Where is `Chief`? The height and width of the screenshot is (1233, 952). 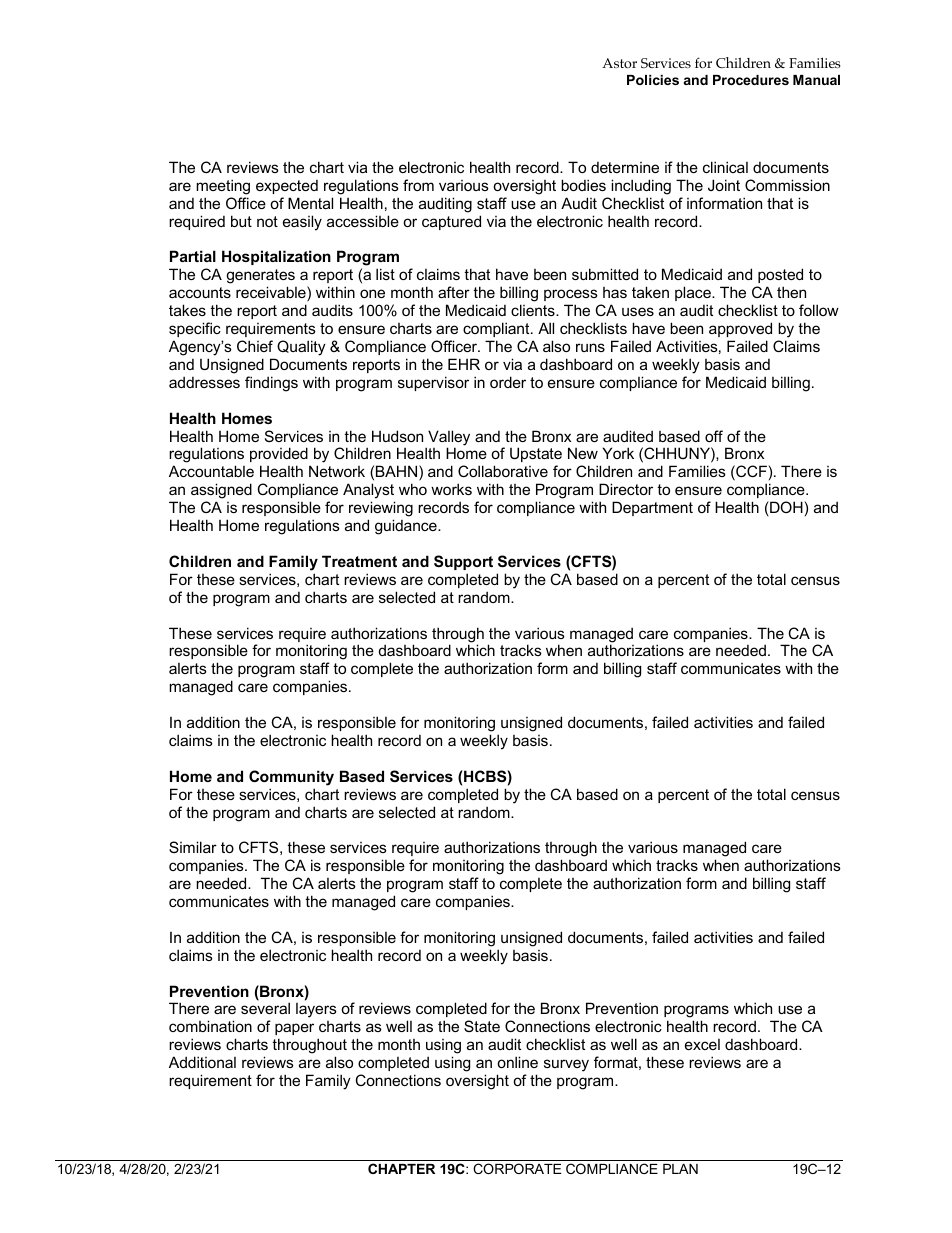 Chief is located at coordinates (255, 346).
